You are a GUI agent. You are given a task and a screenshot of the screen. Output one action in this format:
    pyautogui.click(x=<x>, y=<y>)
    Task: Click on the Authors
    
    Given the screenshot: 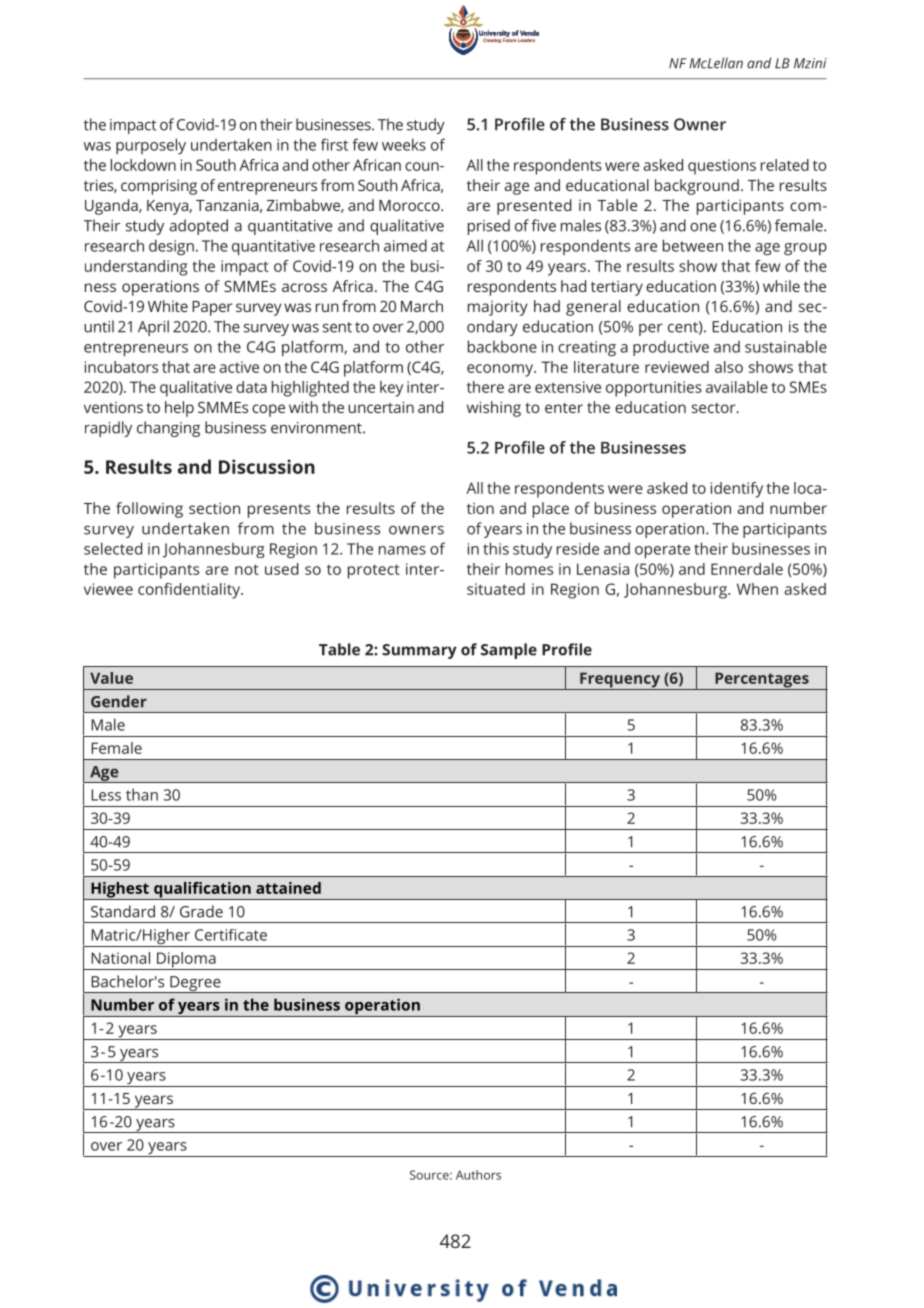 What is the action you would take?
    pyautogui.click(x=478, y=1175)
